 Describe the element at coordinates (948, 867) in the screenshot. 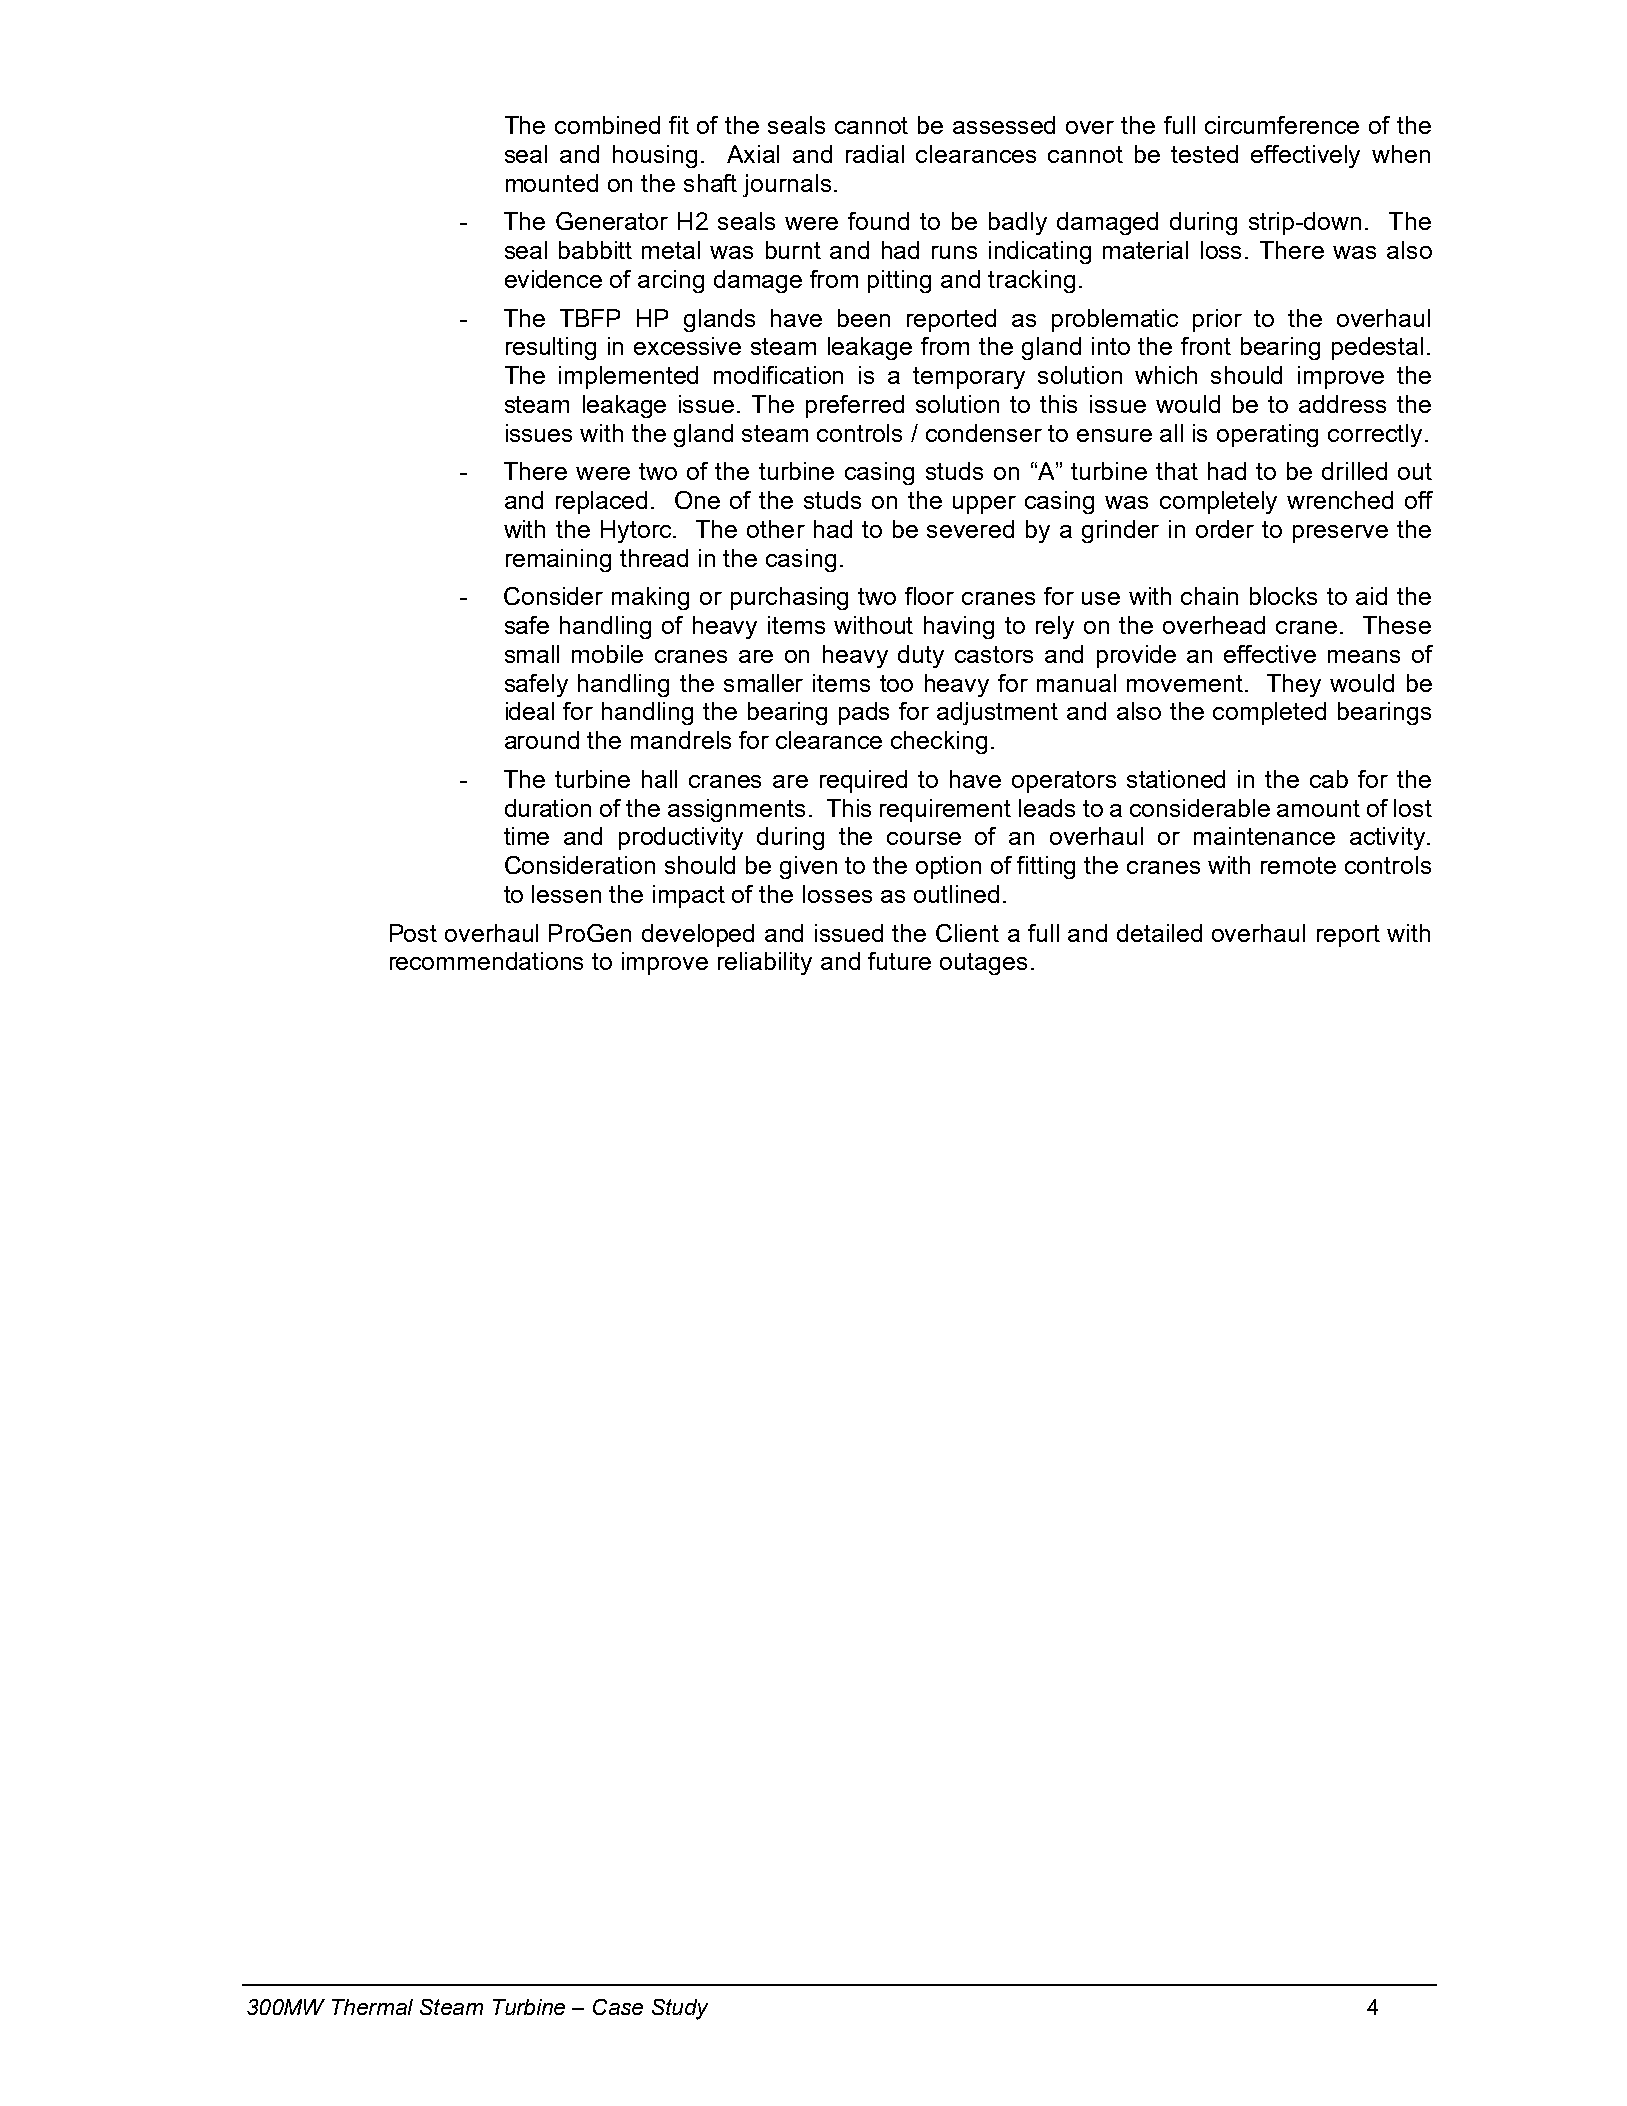

I see `option` at that location.
